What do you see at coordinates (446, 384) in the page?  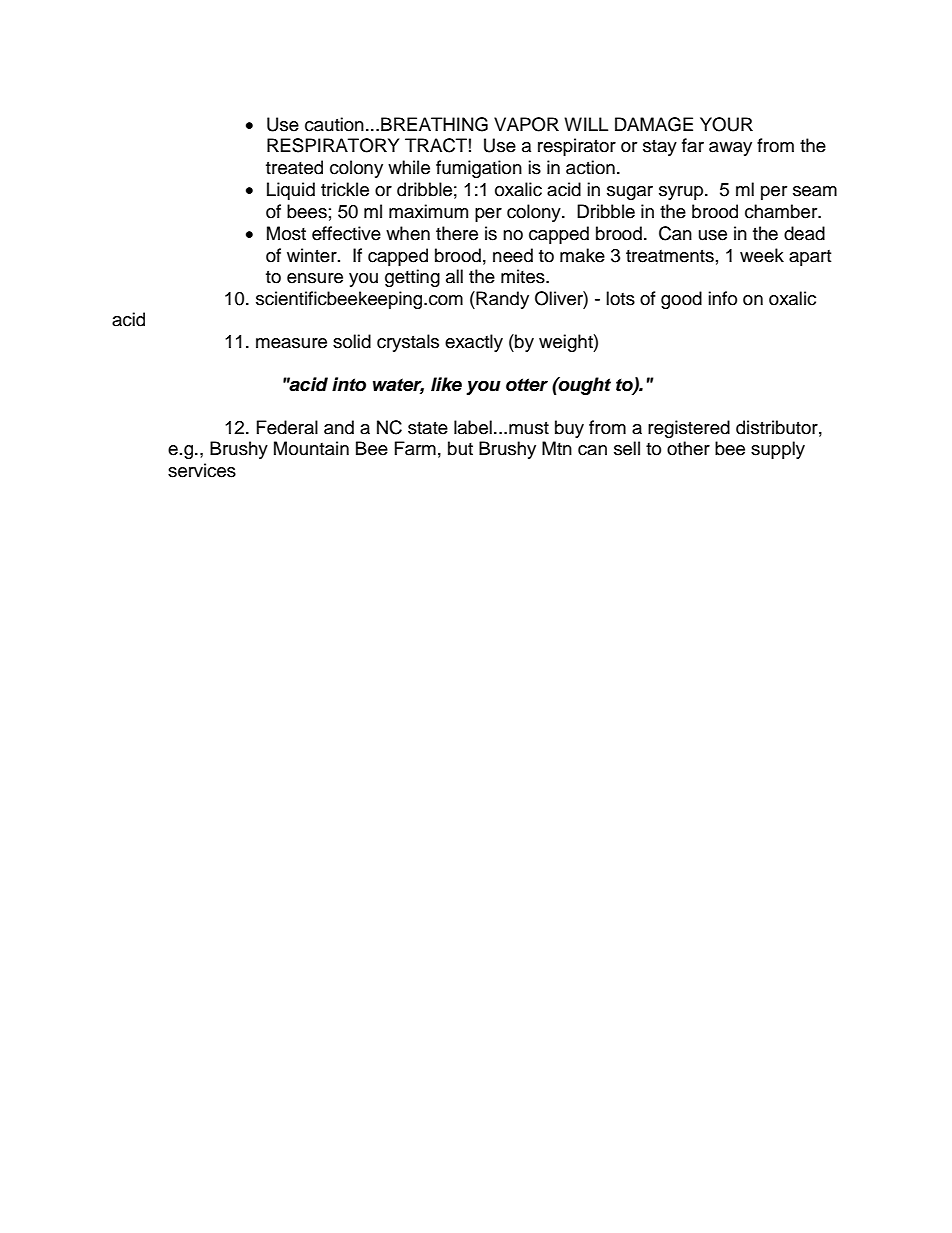 I see `like` at bounding box center [446, 384].
